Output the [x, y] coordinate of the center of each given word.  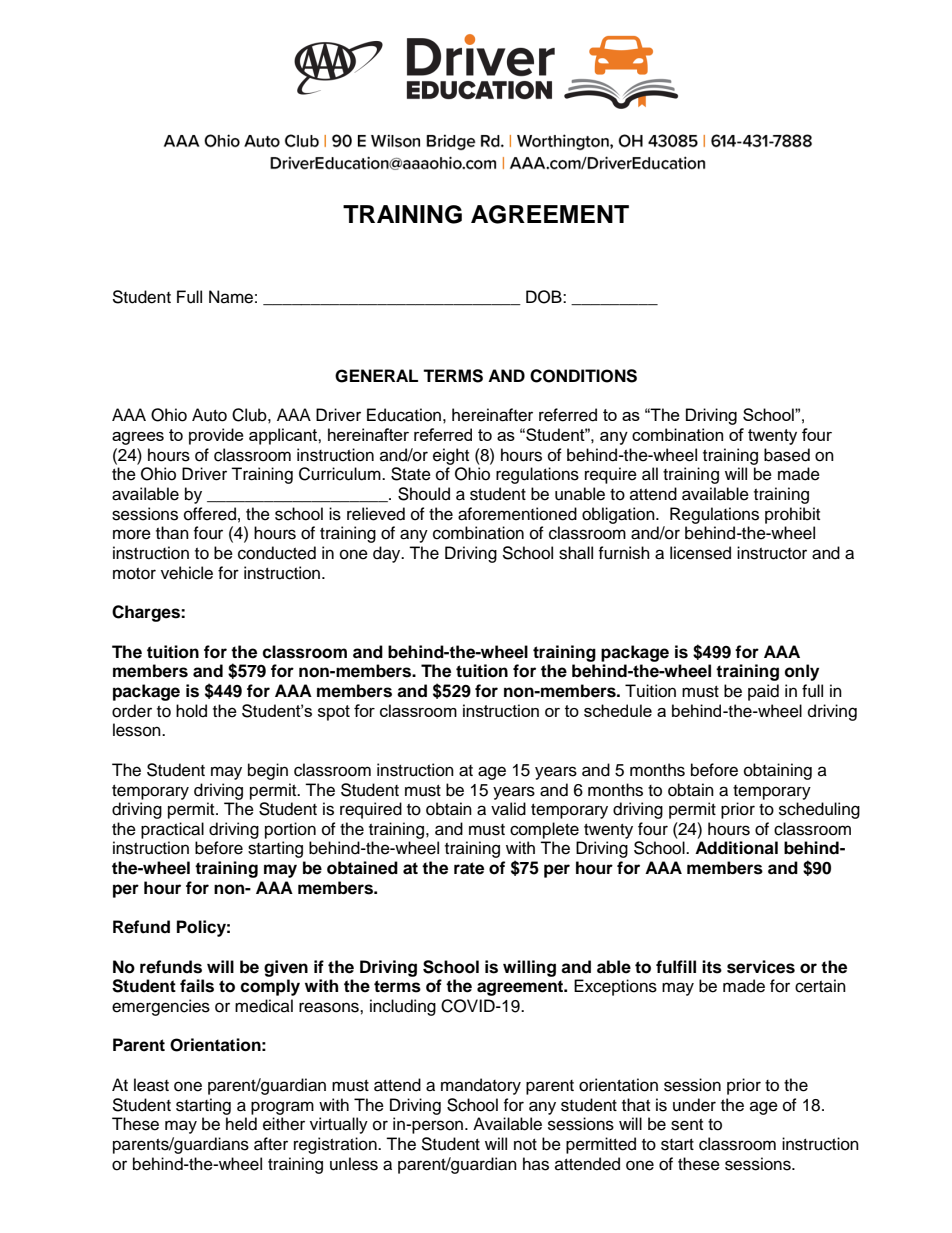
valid [508, 809]
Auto [209, 415]
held [241, 1124]
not [525, 1145]
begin [268, 771]
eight [451, 456]
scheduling [819, 810]
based [787, 455]
